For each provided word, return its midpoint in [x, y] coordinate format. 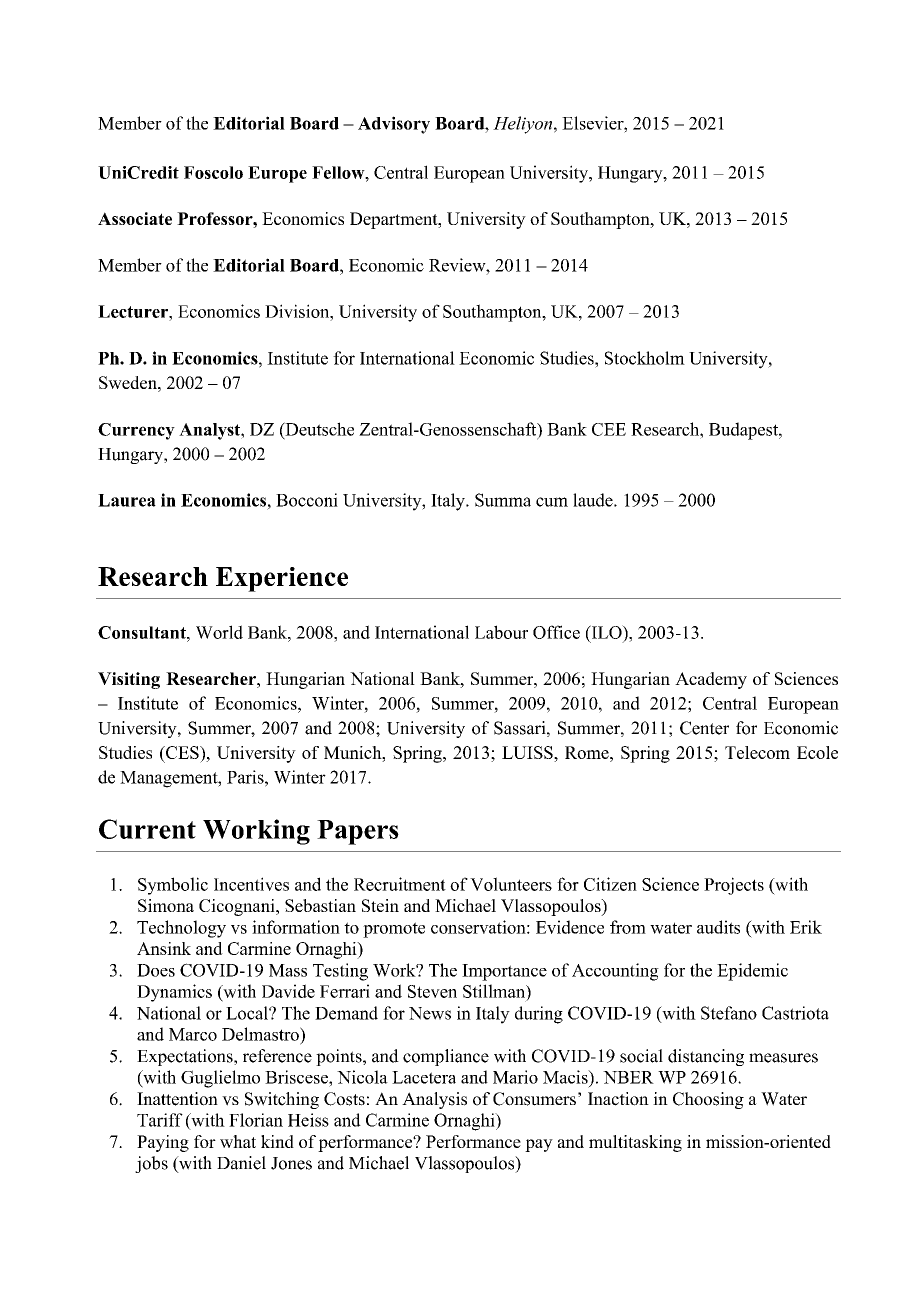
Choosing [708, 1100]
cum [552, 502]
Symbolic [173, 886]
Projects [734, 886]
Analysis [434, 1100]
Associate [135, 218]
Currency [136, 431]
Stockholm [645, 358]
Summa [503, 500]
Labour [501, 632]
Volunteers [511, 884]
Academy [711, 680]
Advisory [394, 125]
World [219, 632]
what [238, 1141]
